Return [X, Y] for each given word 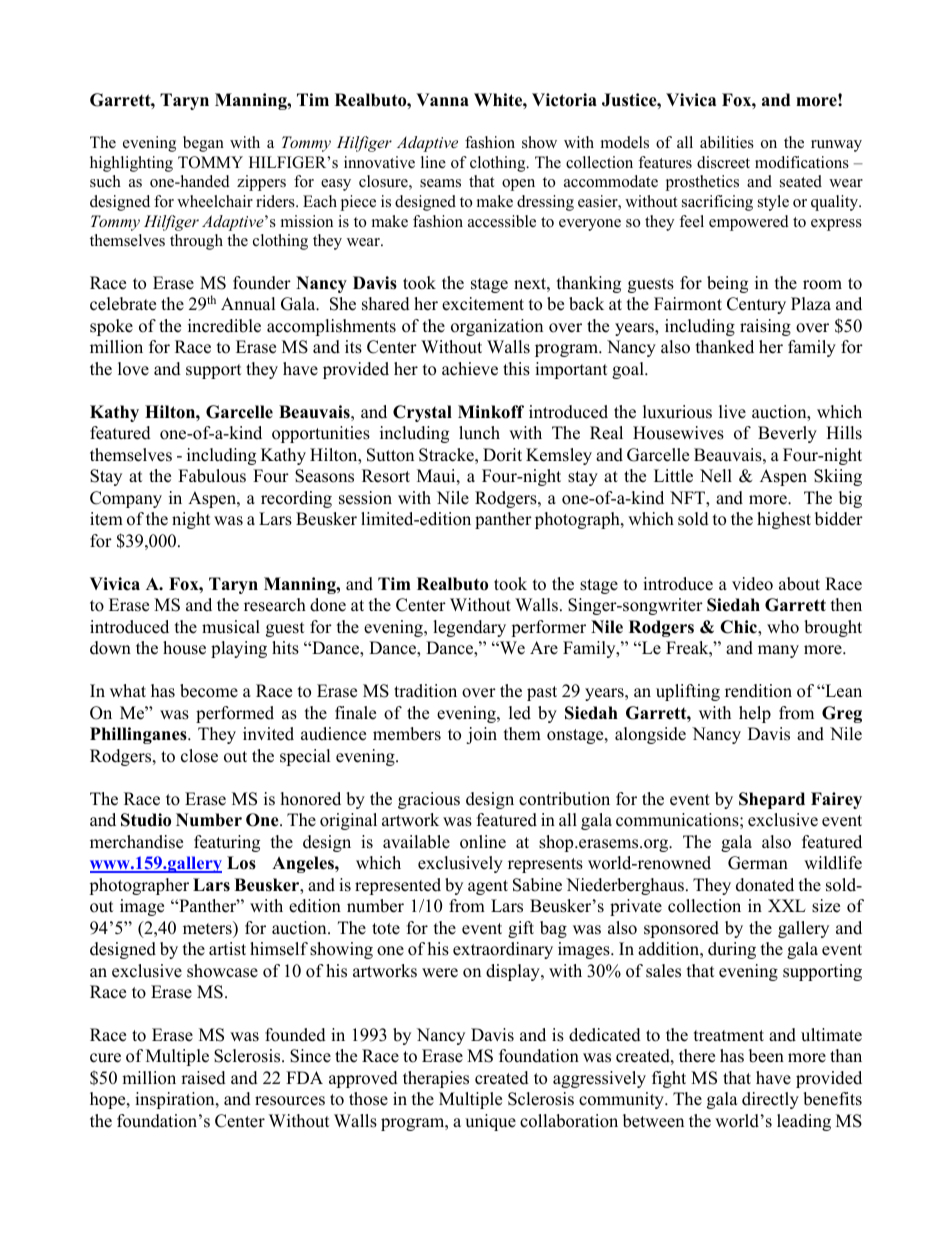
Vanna [442, 99]
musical [231, 627]
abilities [727, 142]
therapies [436, 1079]
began [203, 144]
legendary [469, 628]
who [783, 627]
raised [203, 1078]
